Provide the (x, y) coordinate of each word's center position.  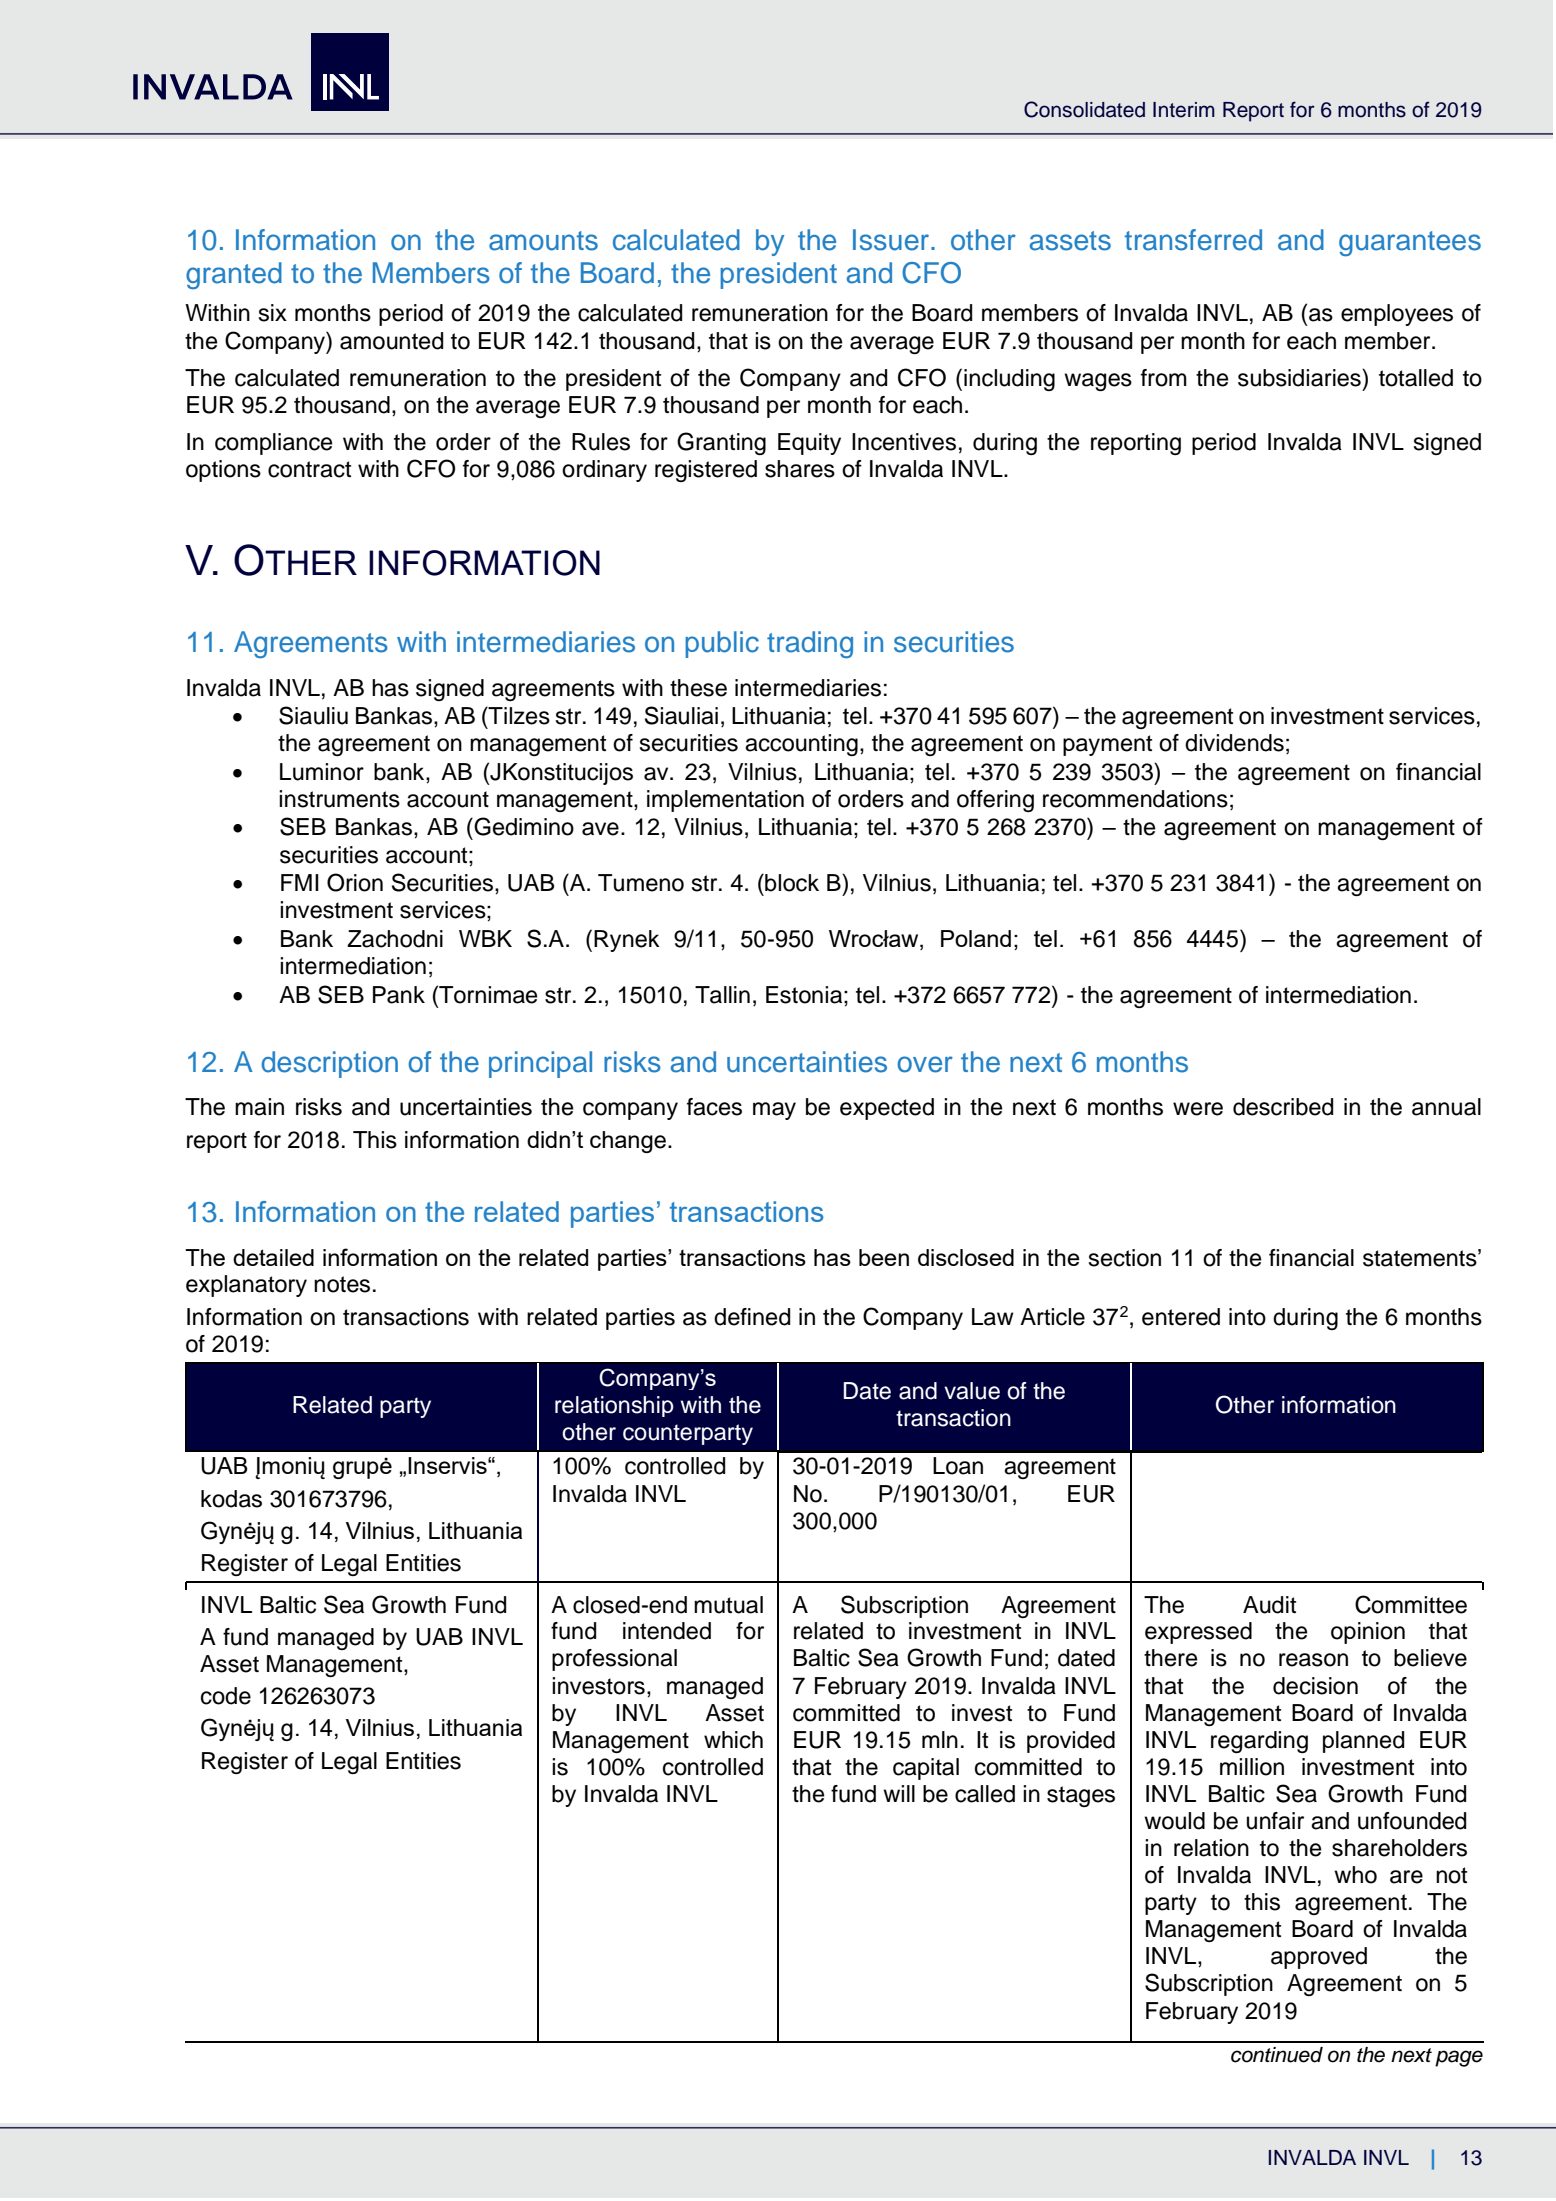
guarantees (1410, 243)
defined (752, 1317)
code (226, 1696)
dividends (1234, 743)
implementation (725, 801)
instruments (339, 799)
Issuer (891, 240)
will (899, 1793)
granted (234, 275)
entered (1181, 1317)
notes (342, 1284)
